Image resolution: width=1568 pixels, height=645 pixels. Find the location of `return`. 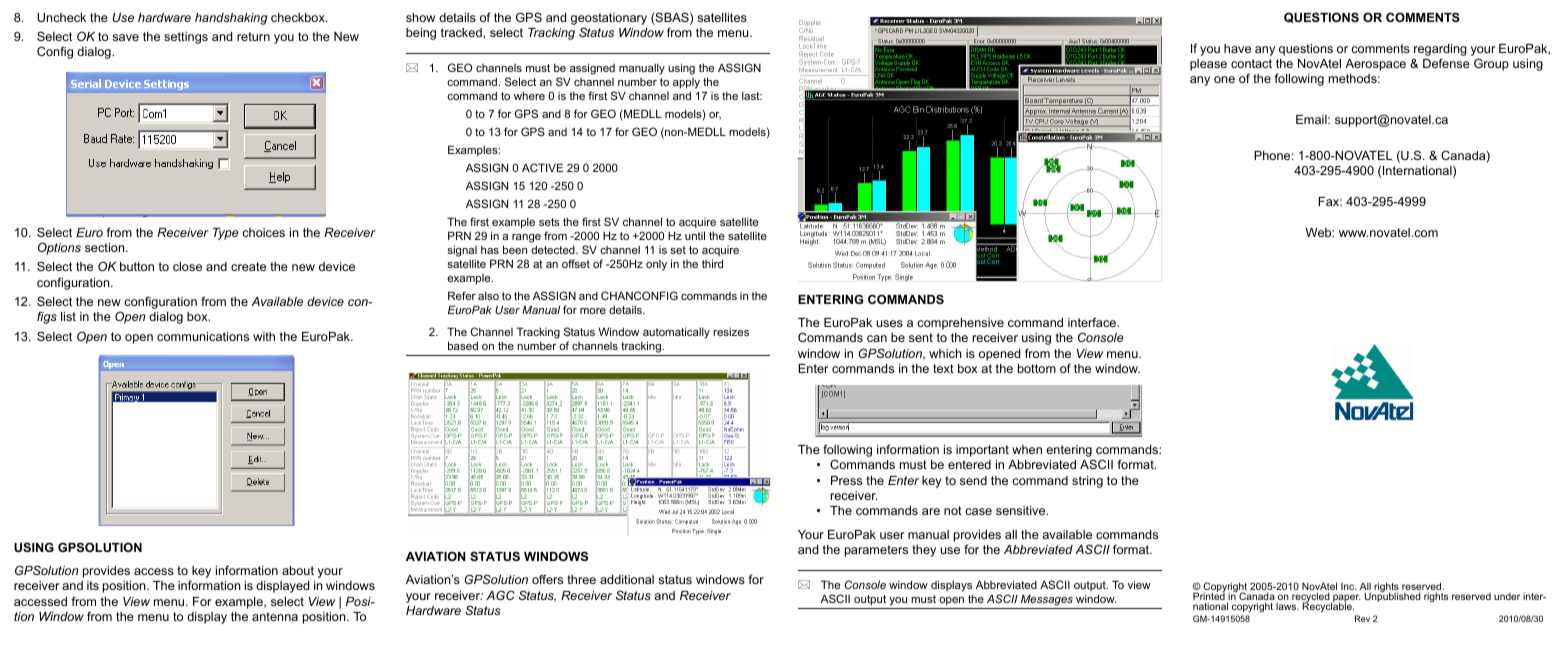

return is located at coordinates (253, 36).
